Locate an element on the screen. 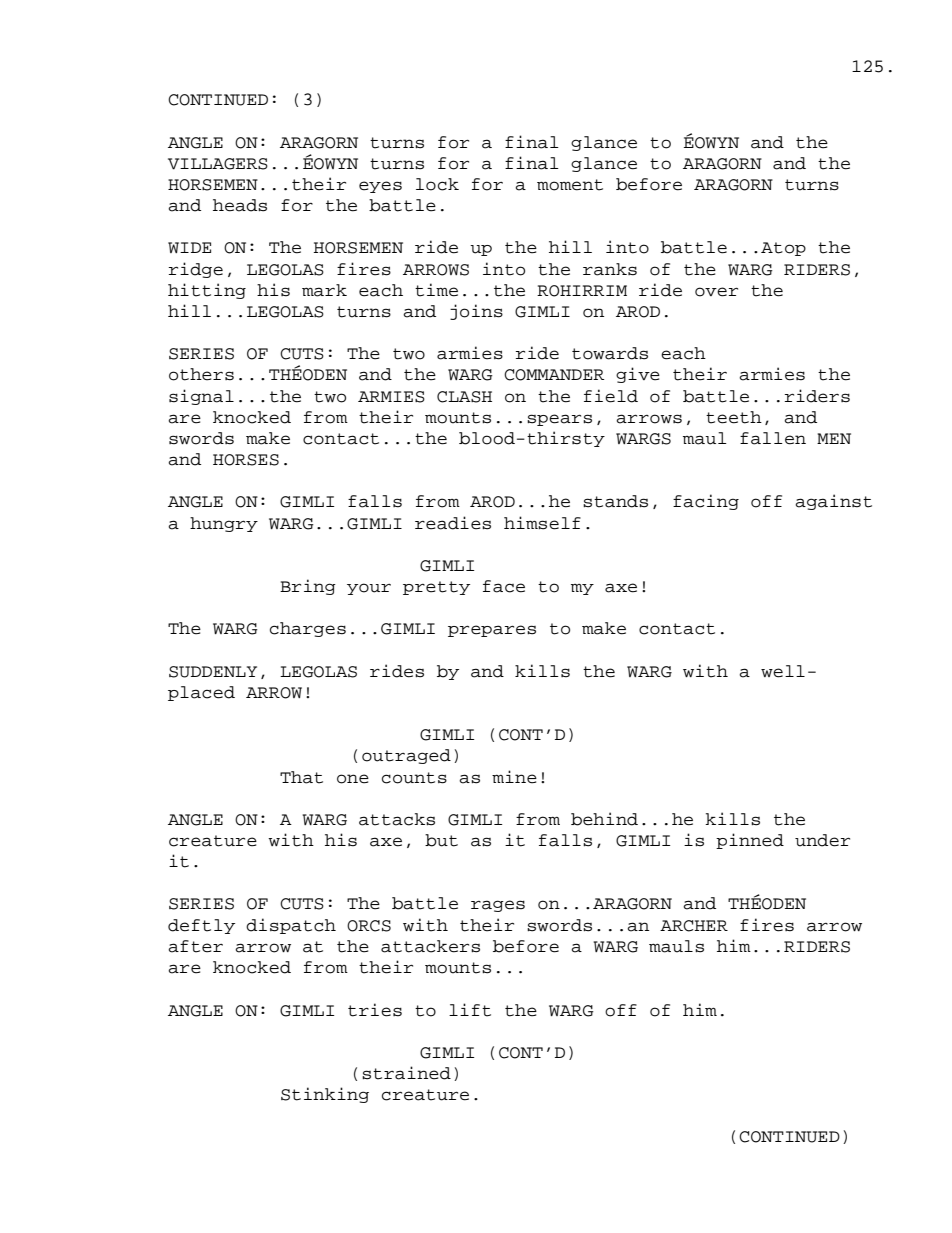 The image size is (952, 1233). counts is located at coordinates (414, 778).
